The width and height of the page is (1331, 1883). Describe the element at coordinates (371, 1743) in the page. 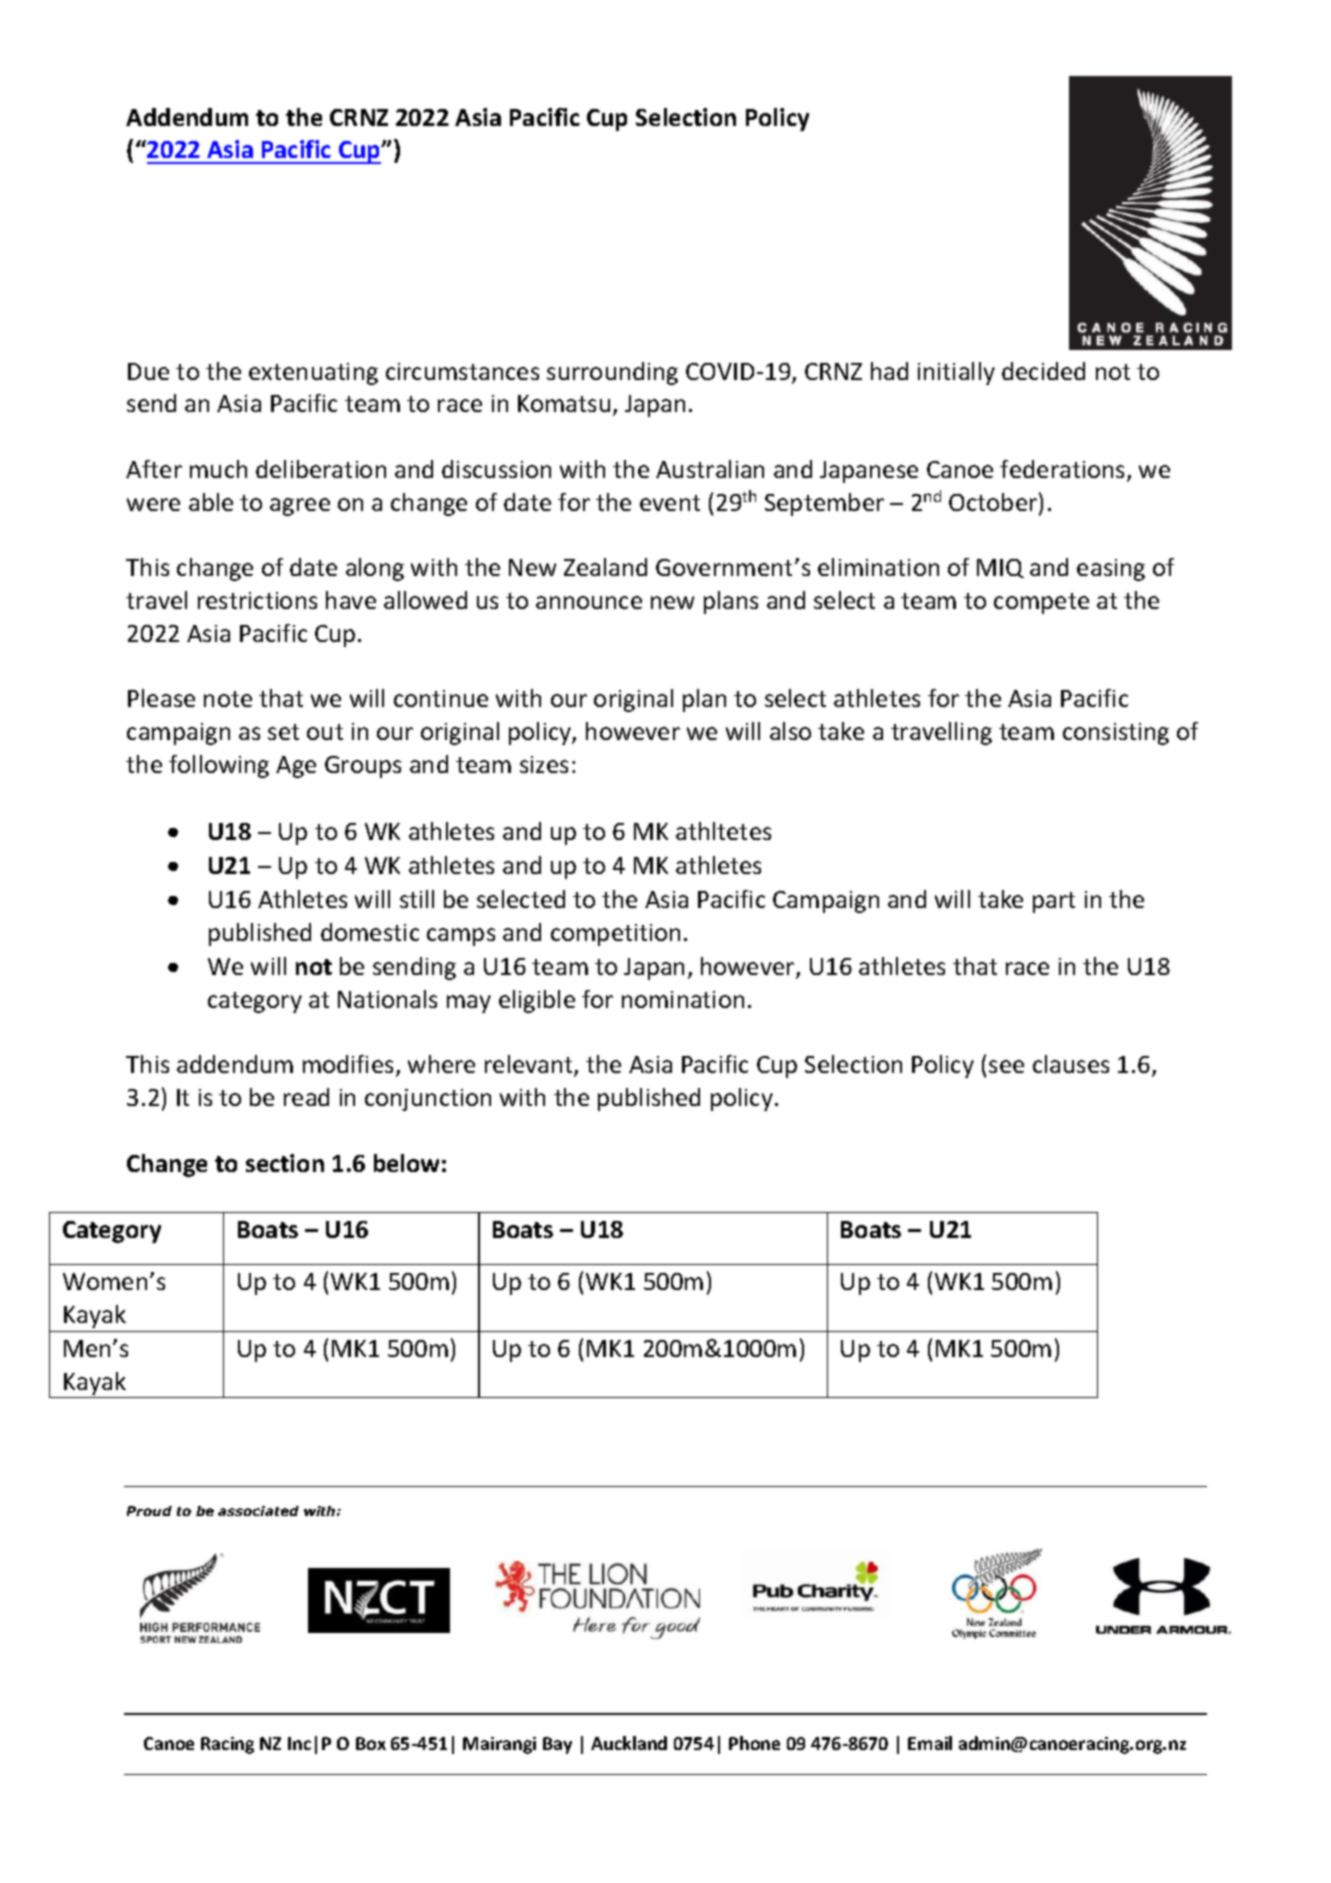

I see `Box` at that location.
